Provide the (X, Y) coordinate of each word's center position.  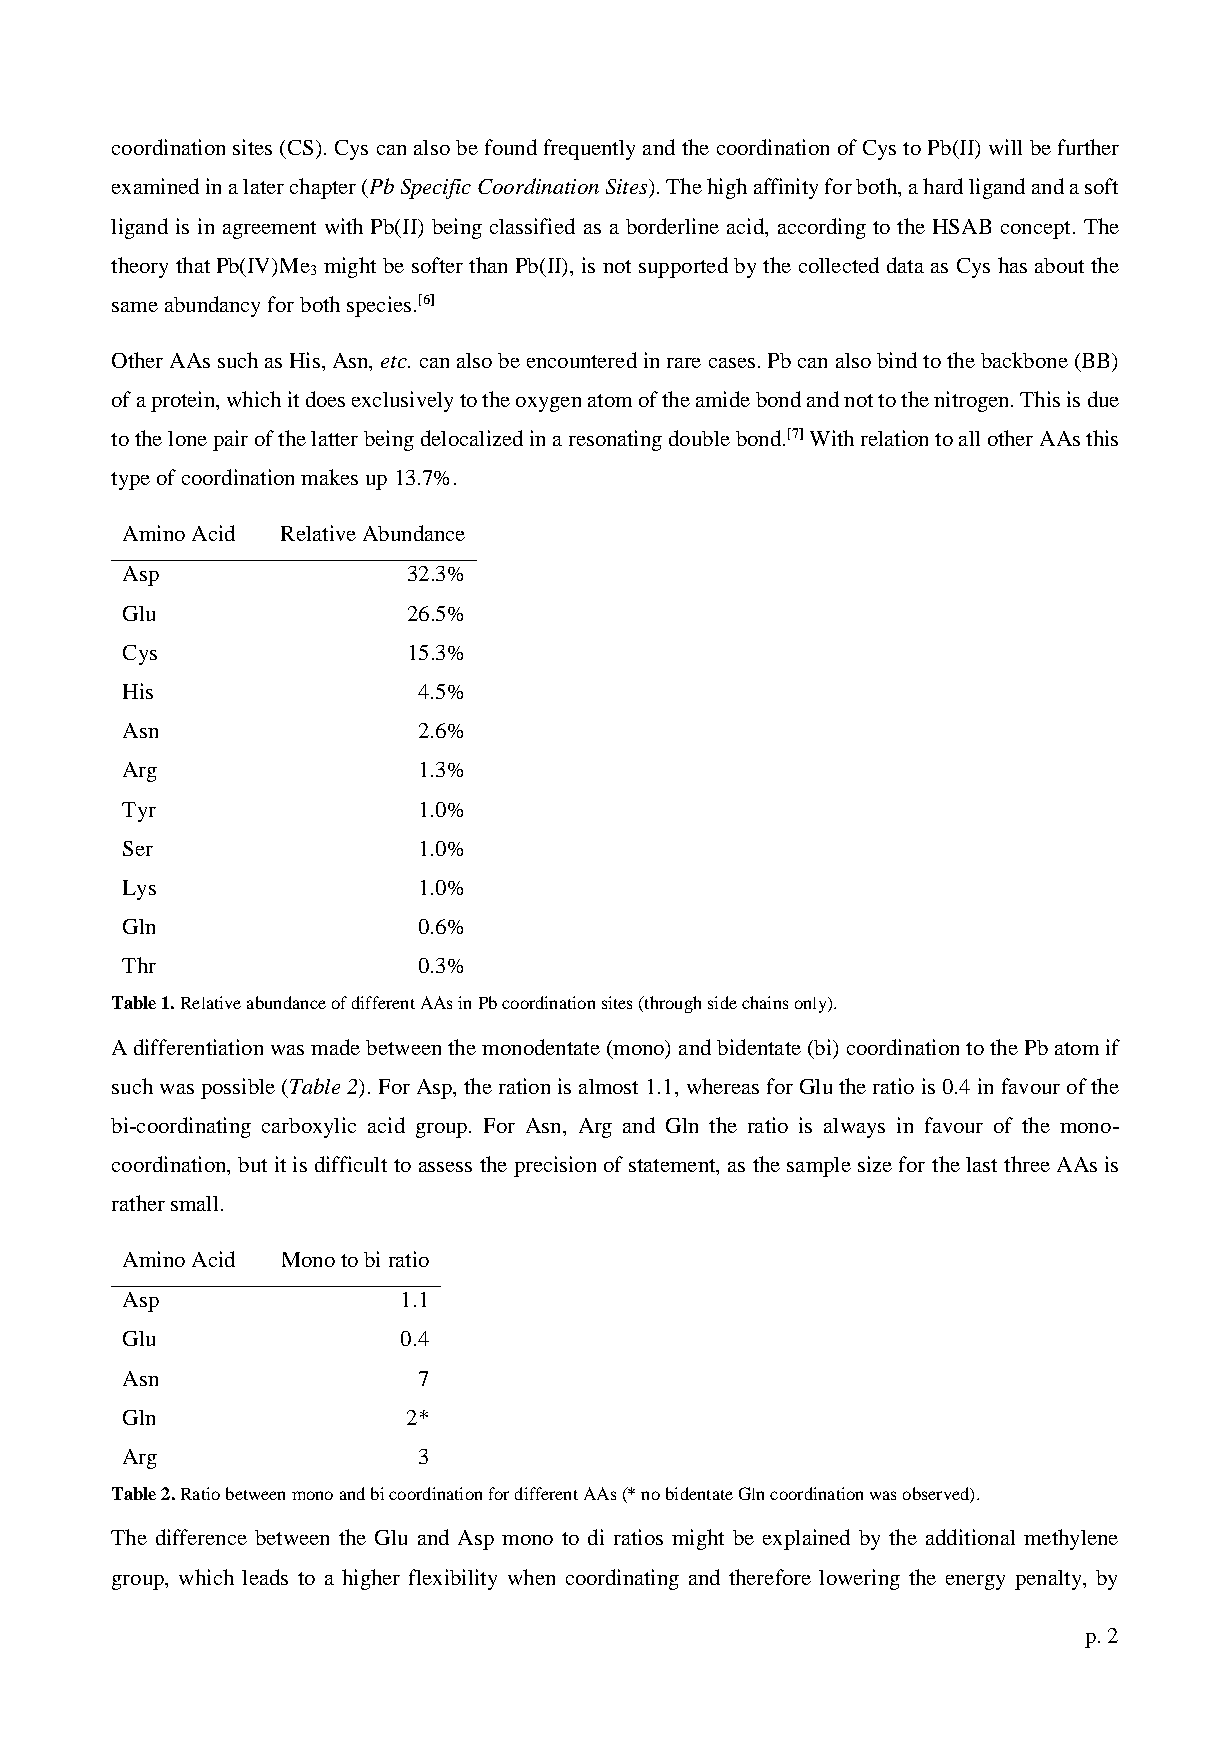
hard (943, 186)
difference (201, 1537)
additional (970, 1537)
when (531, 1577)
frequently (589, 149)
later (263, 186)
